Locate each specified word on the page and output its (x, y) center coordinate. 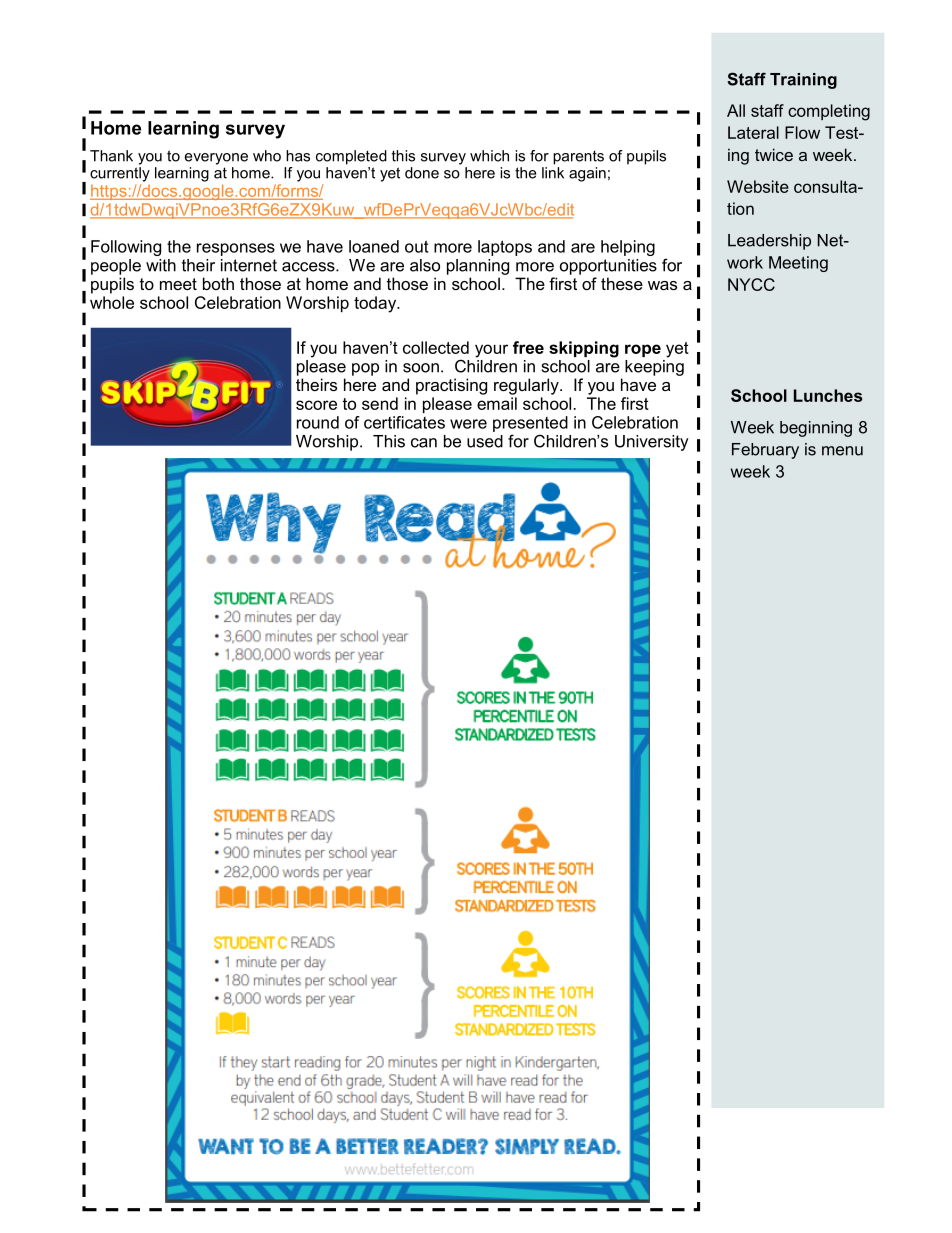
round (318, 422)
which (489, 156)
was (662, 285)
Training (803, 81)
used (485, 441)
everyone (216, 159)
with (161, 265)
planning (478, 267)
